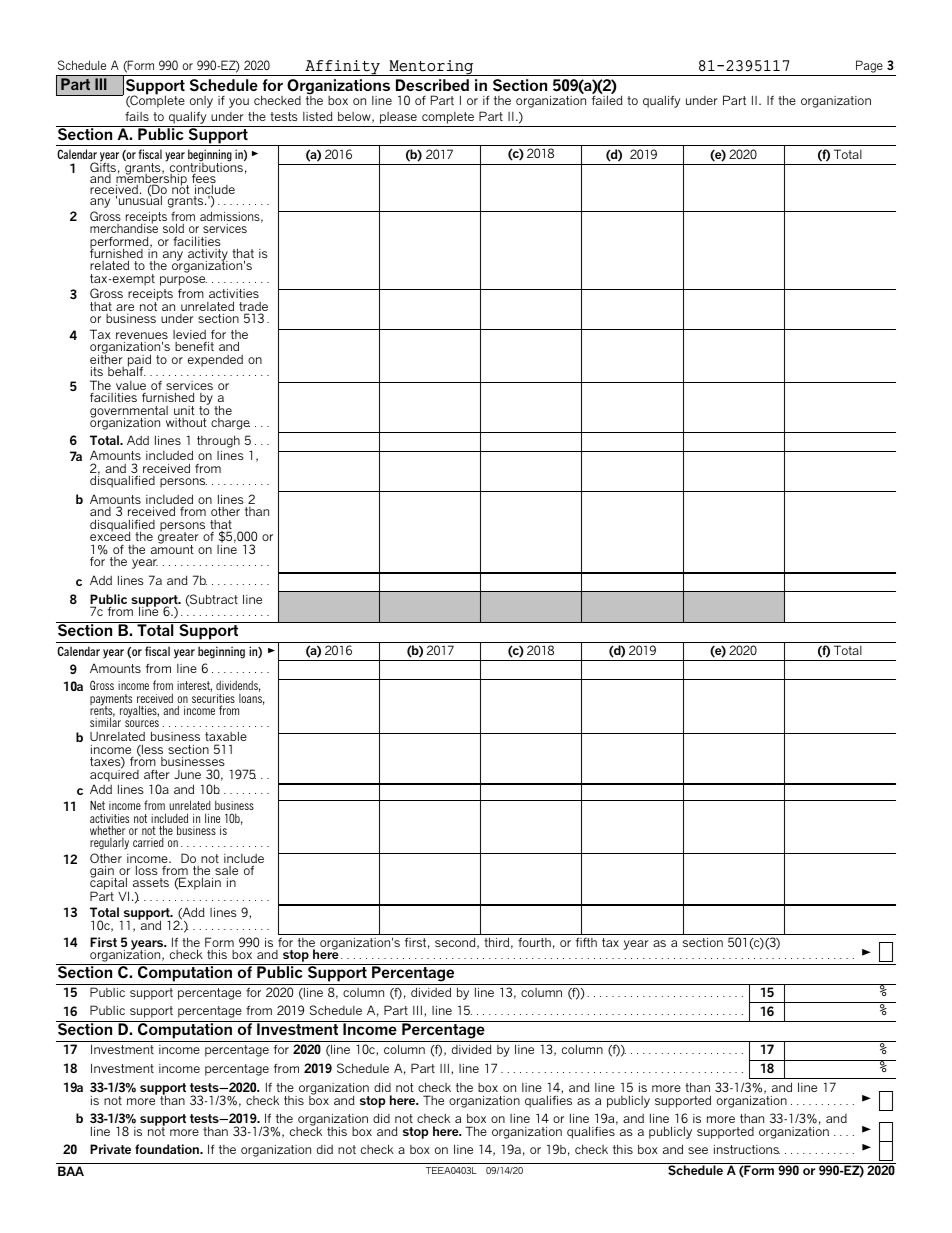  I want to click on trade, so click(253, 308).
